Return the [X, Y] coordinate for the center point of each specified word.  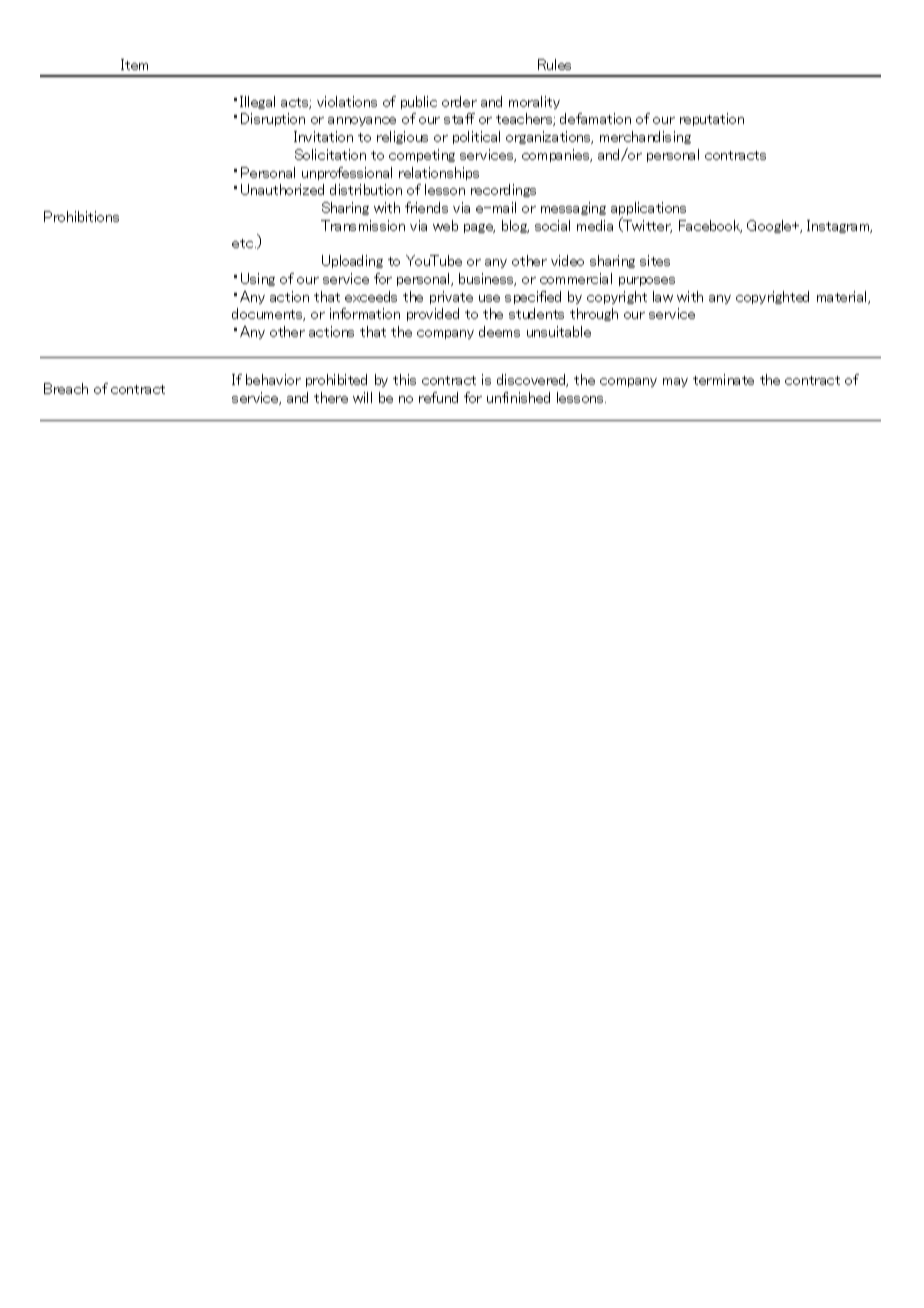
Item [134, 64]
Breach [66, 388]
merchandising [645, 137]
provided [433, 314]
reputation [712, 119]
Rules [554, 64]
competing [422, 155]
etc [244, 243]
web [445, 225]
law [663, 296]
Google [770, 226]
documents [268, 314]
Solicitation [330, 154]
